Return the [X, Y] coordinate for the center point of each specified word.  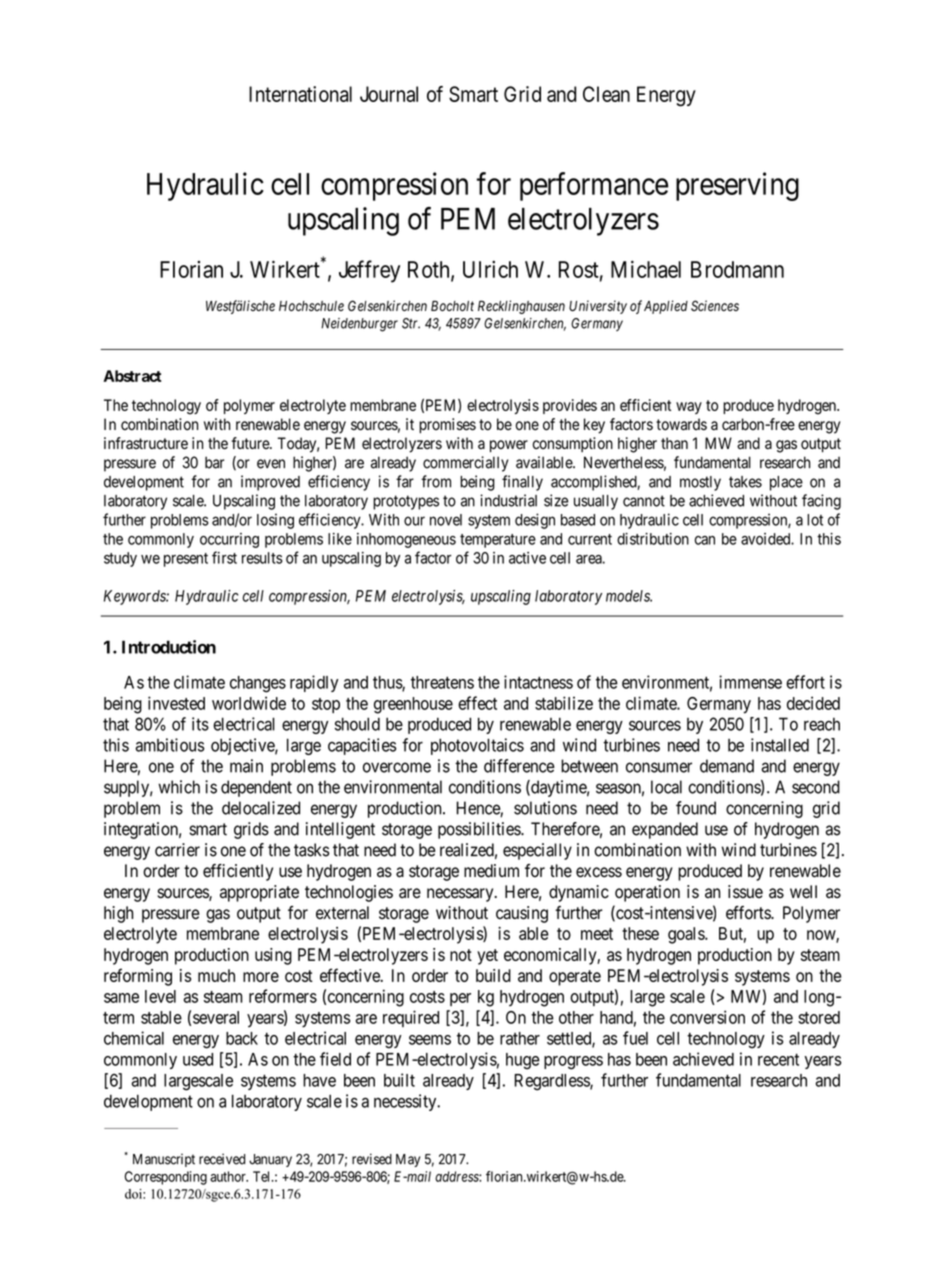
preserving [737, 186]
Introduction [169, 647]
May [408, 1160]
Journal [389, 94]
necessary [461, 895]
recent [778, 1059]
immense [750, 682]
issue [745, 892]
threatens [442, 682]
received [222, 1159]
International [300, 94]
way [689, 408]
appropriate [259, 893]
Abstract [132, 376]
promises [447, 426]
